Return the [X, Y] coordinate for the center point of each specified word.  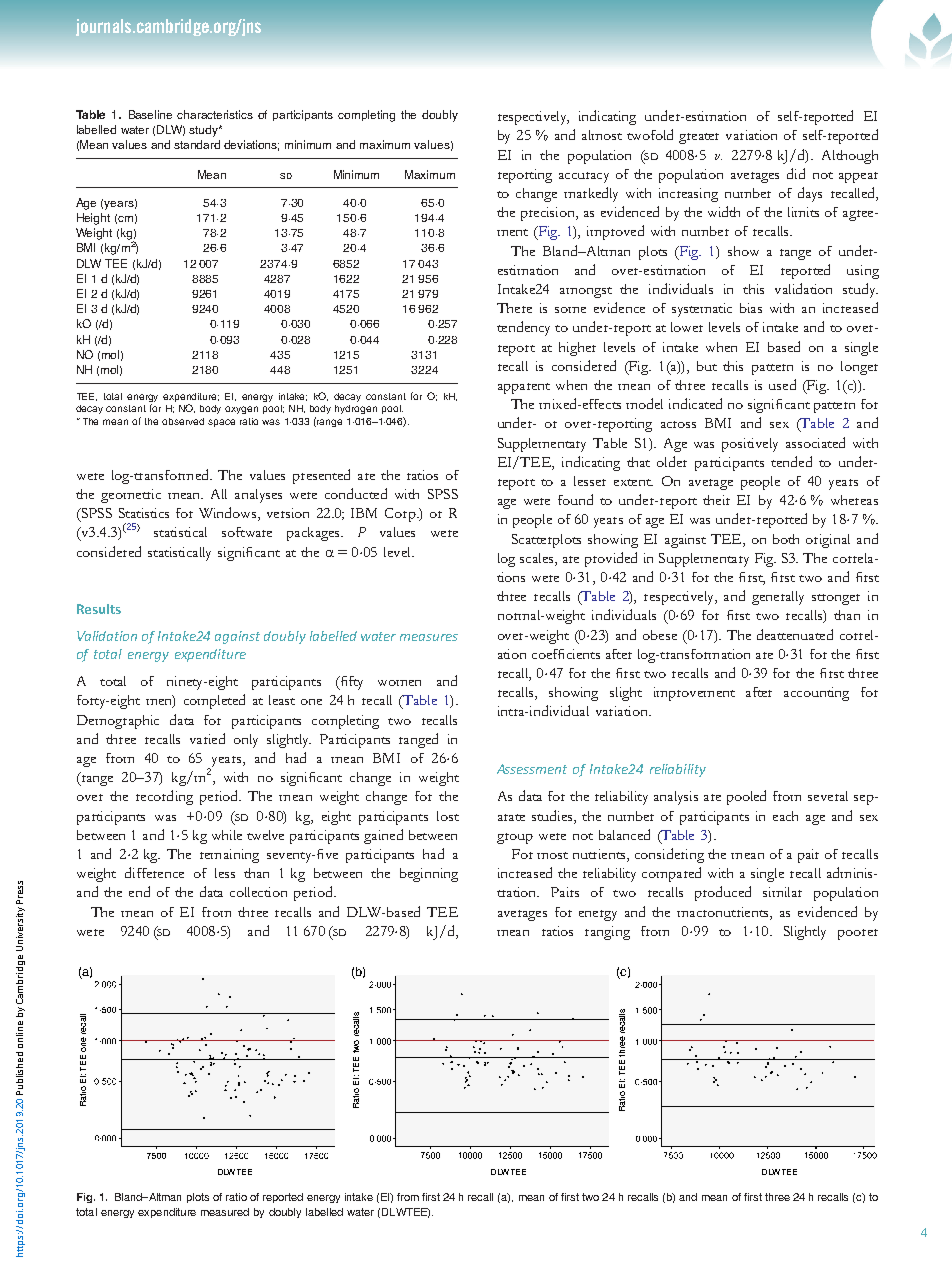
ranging [607, 933]
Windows [229, 514]
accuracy [584, 177]
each [785, 816]
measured [225, 1212]
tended [791, 461]
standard [197, 144]
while [227, 835]
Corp [401, 515]
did [796, 173]
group [515, 838]
